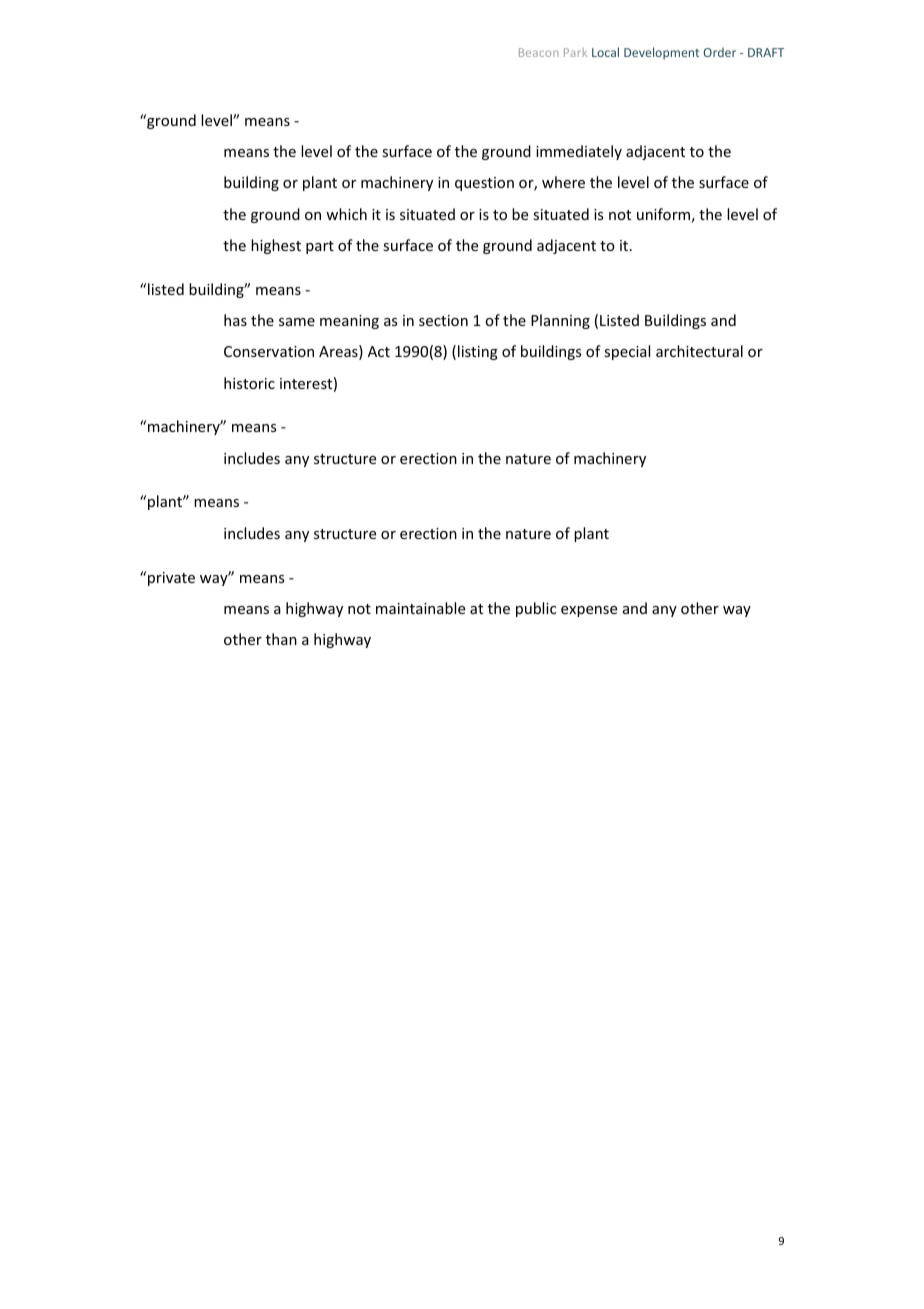  Describe the element at coordinates (478, 352) in the screenshot. I see `listing` at that location.
